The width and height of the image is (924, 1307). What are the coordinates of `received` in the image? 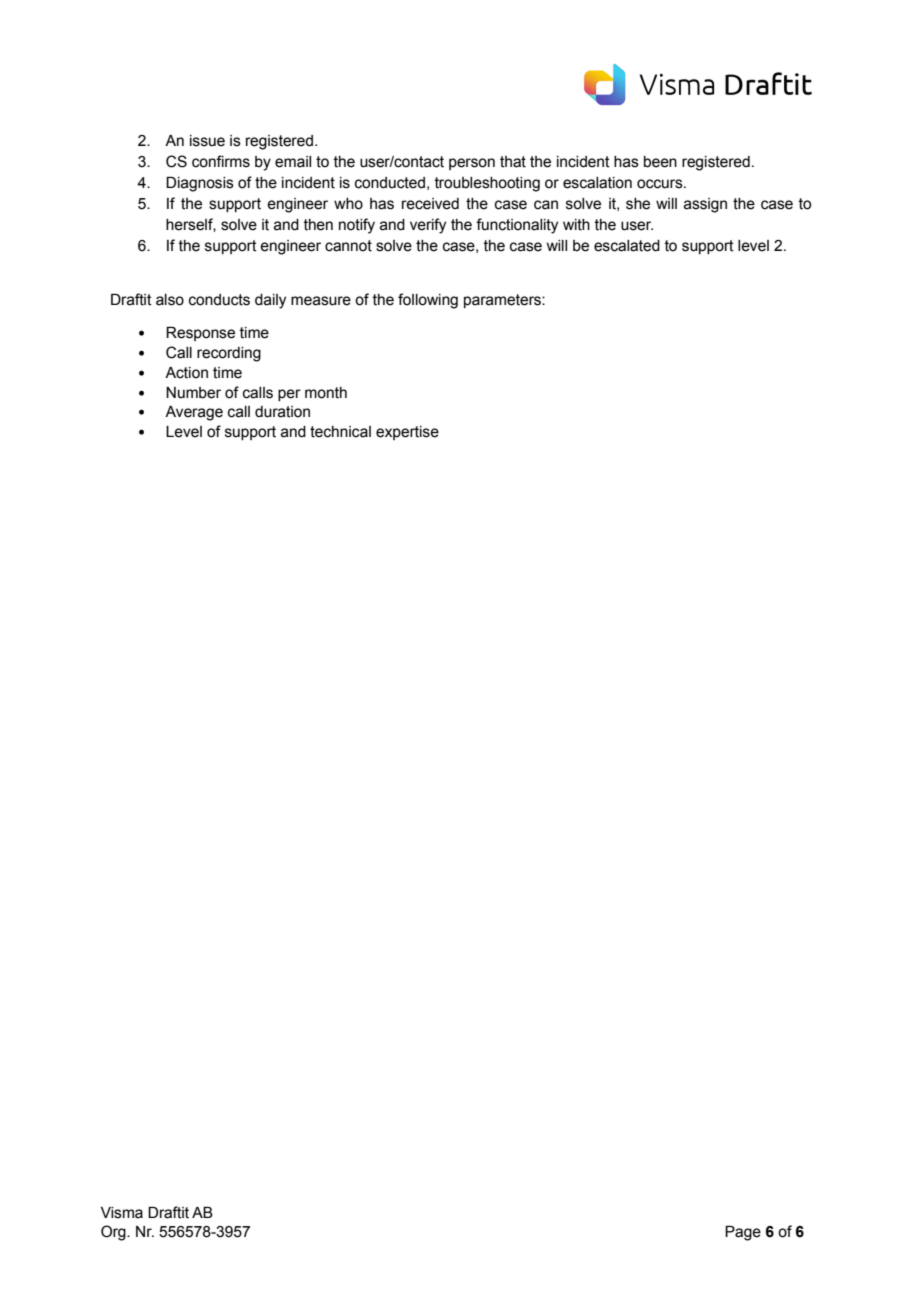 It's located at (430, 204).
